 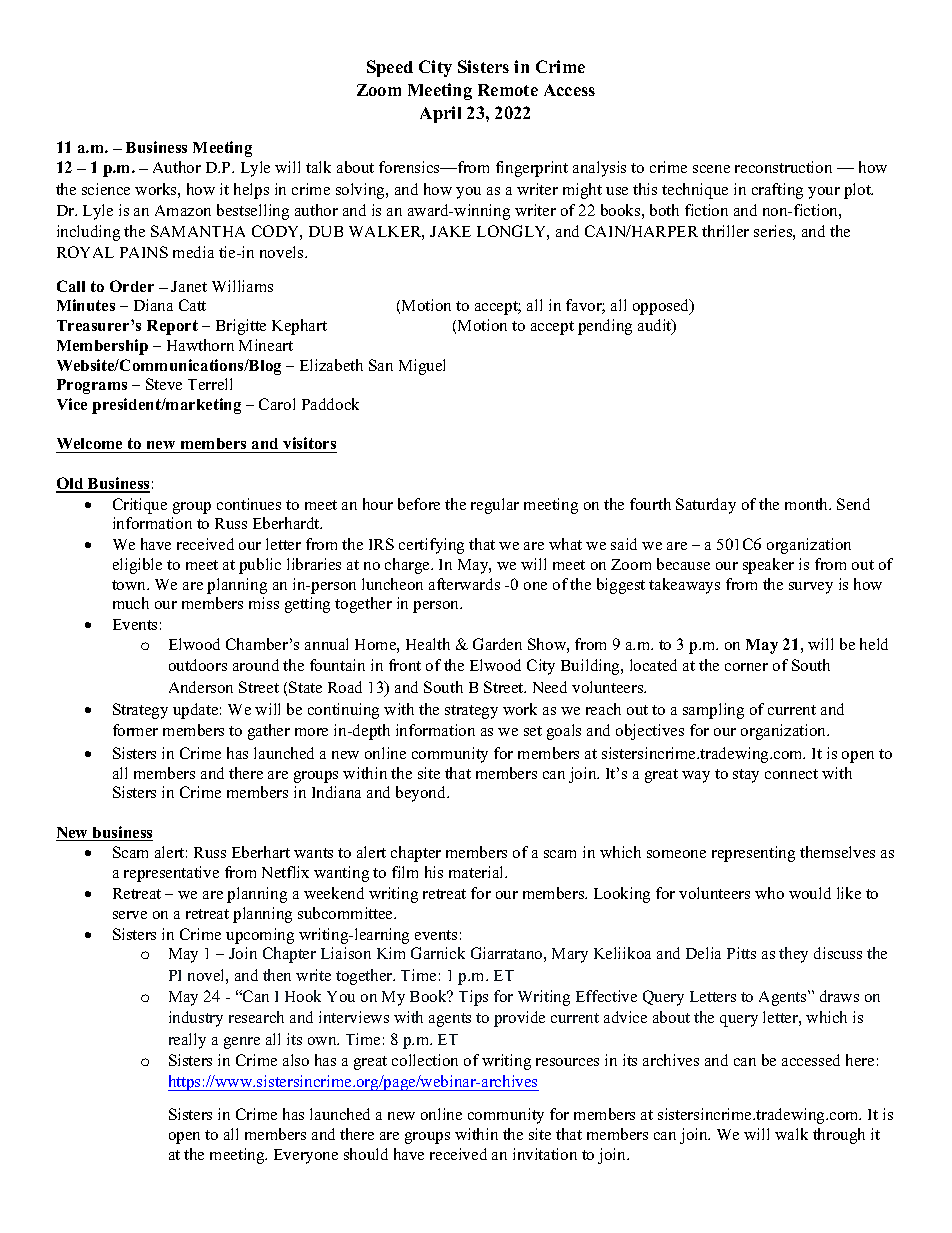 What do you see at coordinates (130, 915) in the screenshot?
I see `serve` at bounding box center [130, 915].
